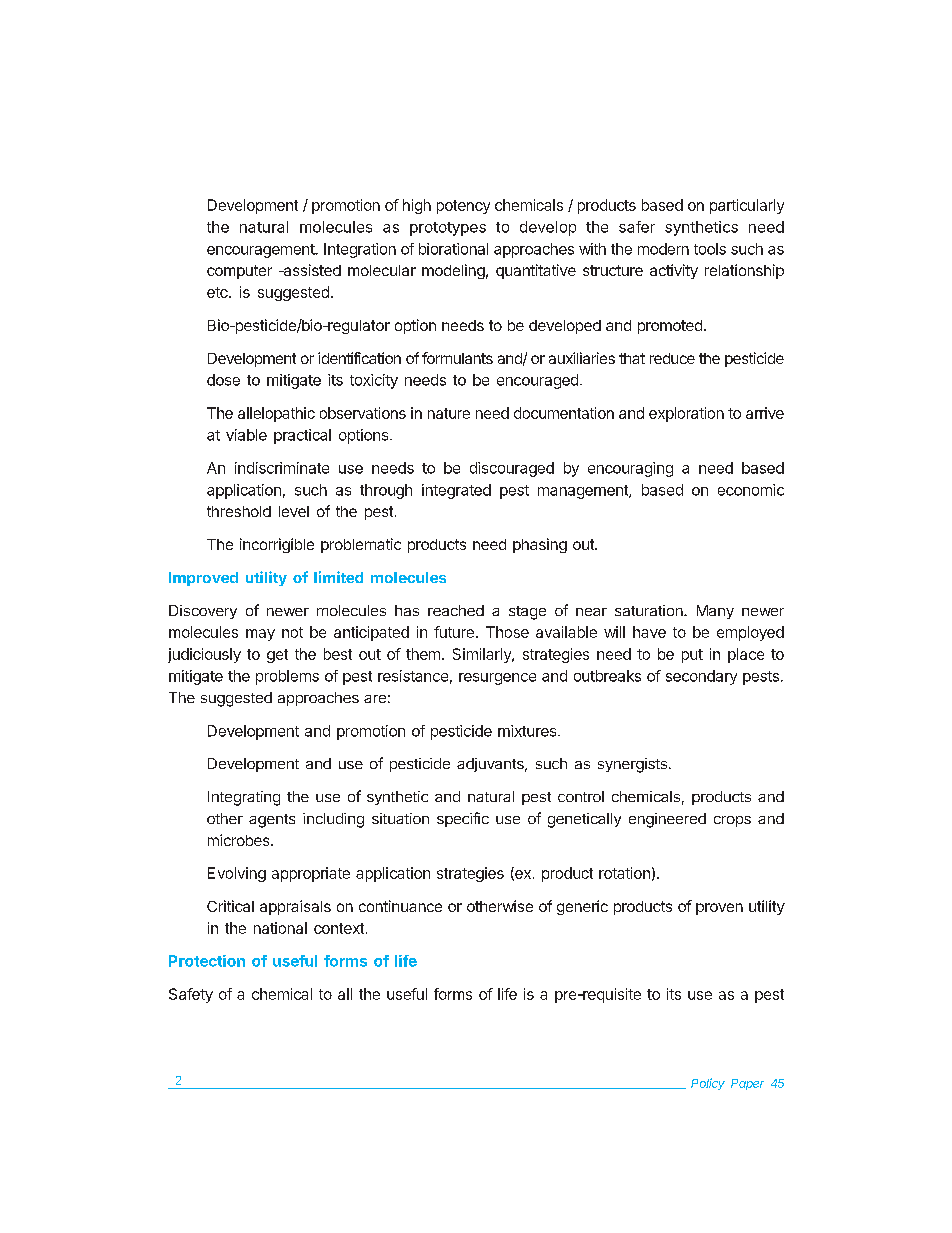 The width and height of the screenshot is (952, 1233). What do you see at coordinates (667, 820) in the screenshot?
I see `engineered` at bounding box center [667, 820].
